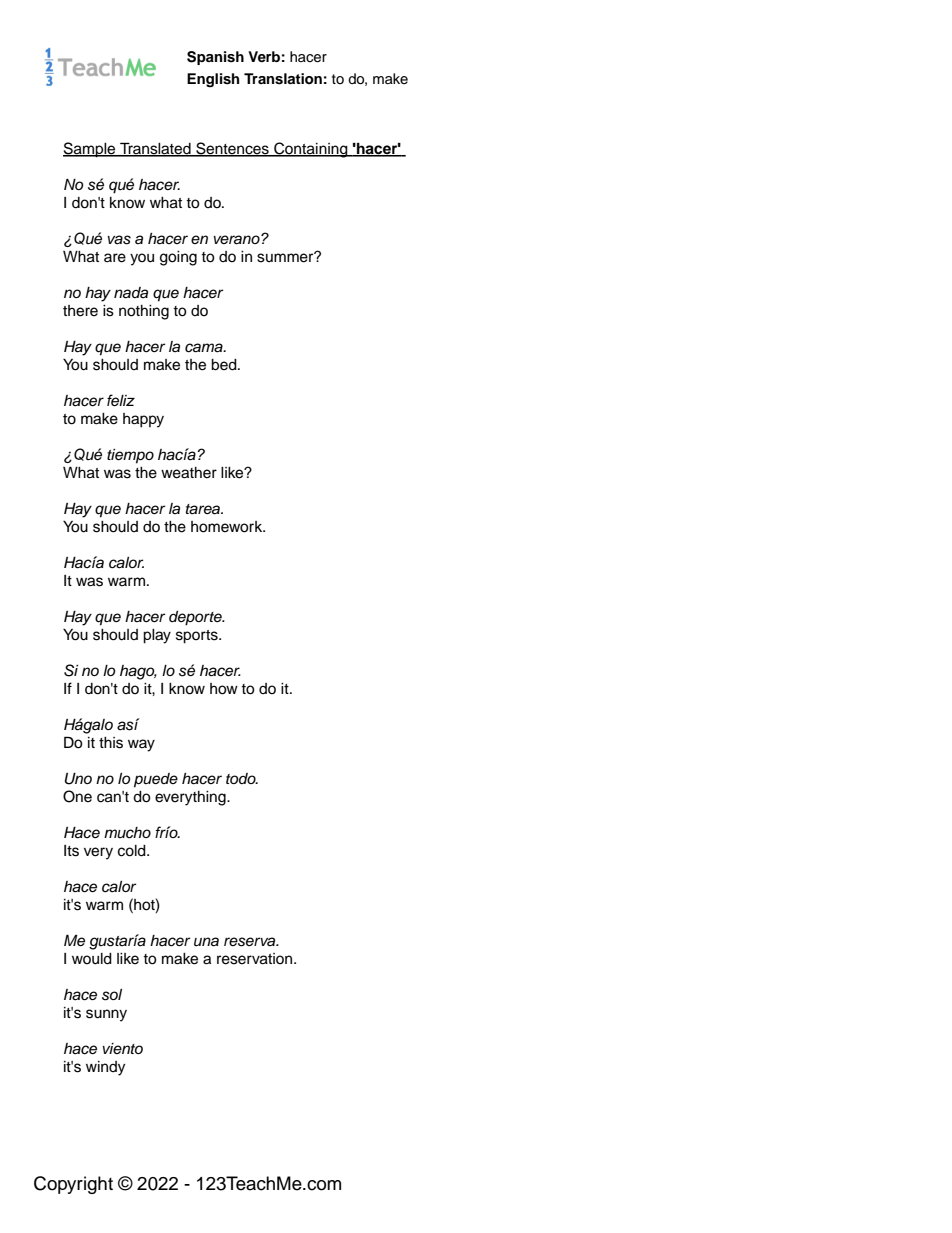 This document has width=952, height=1233. I want to click on Translation, so click(283, 79).
